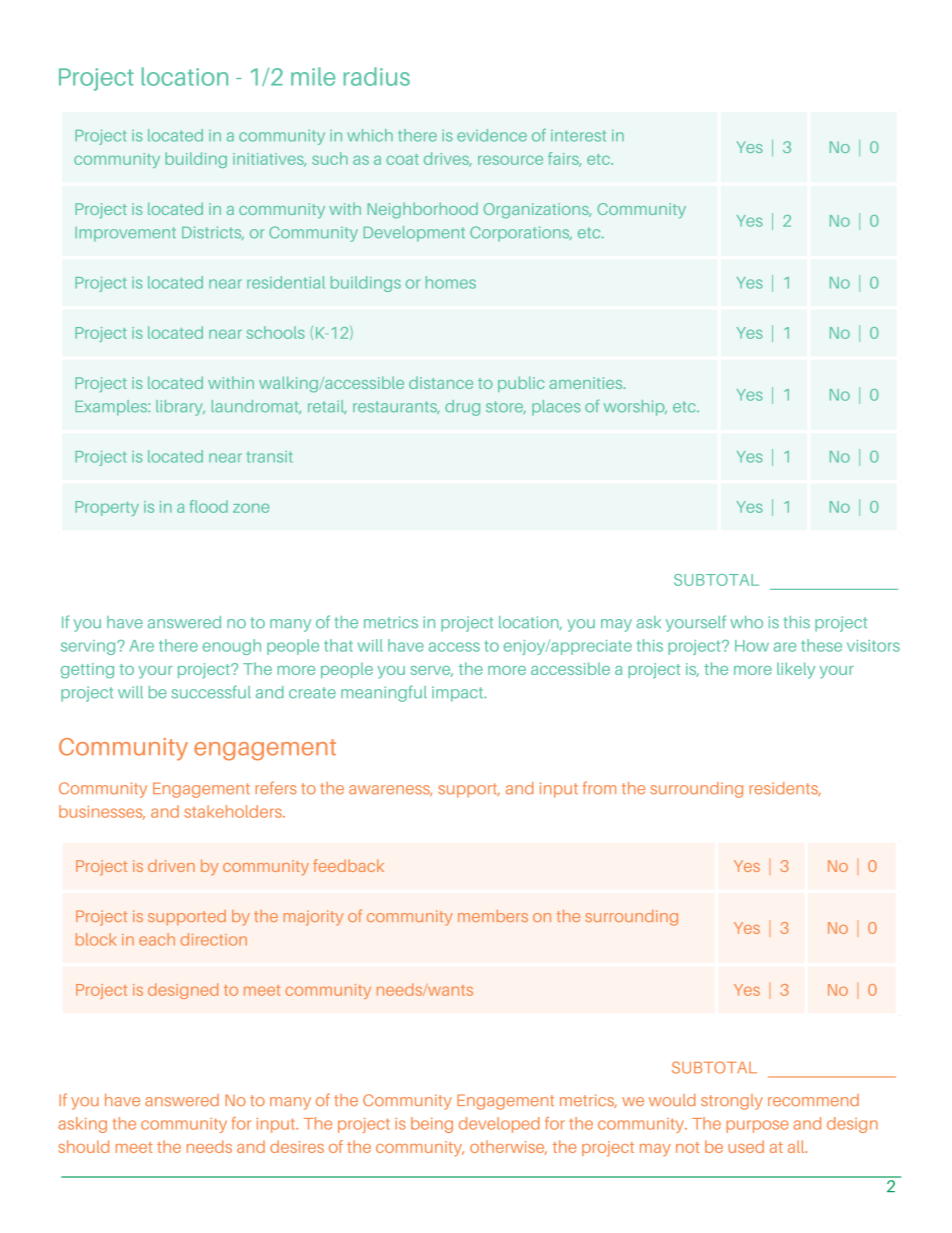 Image resolution: width=952 pixels, height=1233 pixels. Describe the element at coordinates (441, 383) in the page. I see `distance` at that location.
